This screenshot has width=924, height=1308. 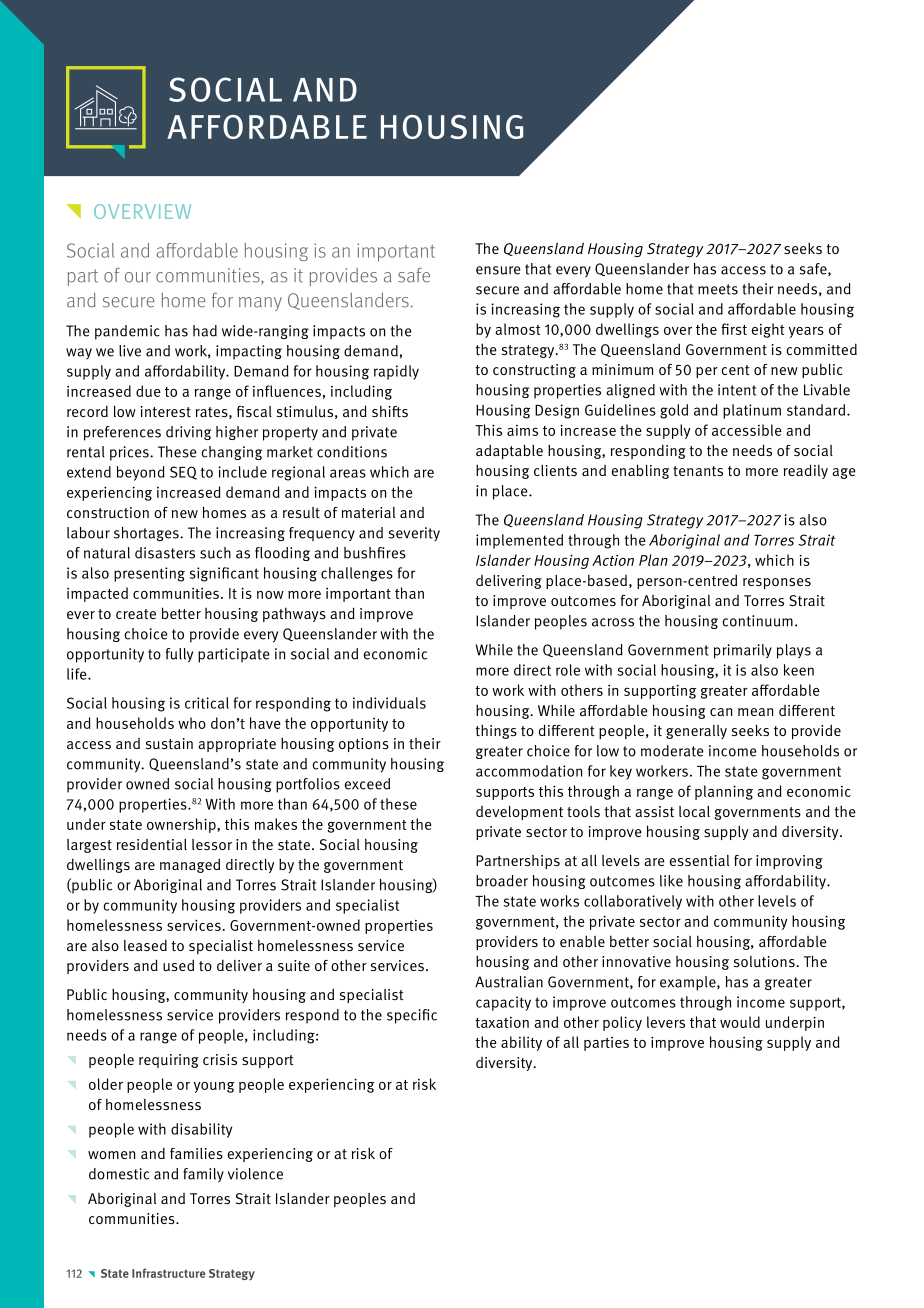 What do you see at coordinates (672, 751) in the screenshot?
I see `moderate` at bounding box center [672, 751].
